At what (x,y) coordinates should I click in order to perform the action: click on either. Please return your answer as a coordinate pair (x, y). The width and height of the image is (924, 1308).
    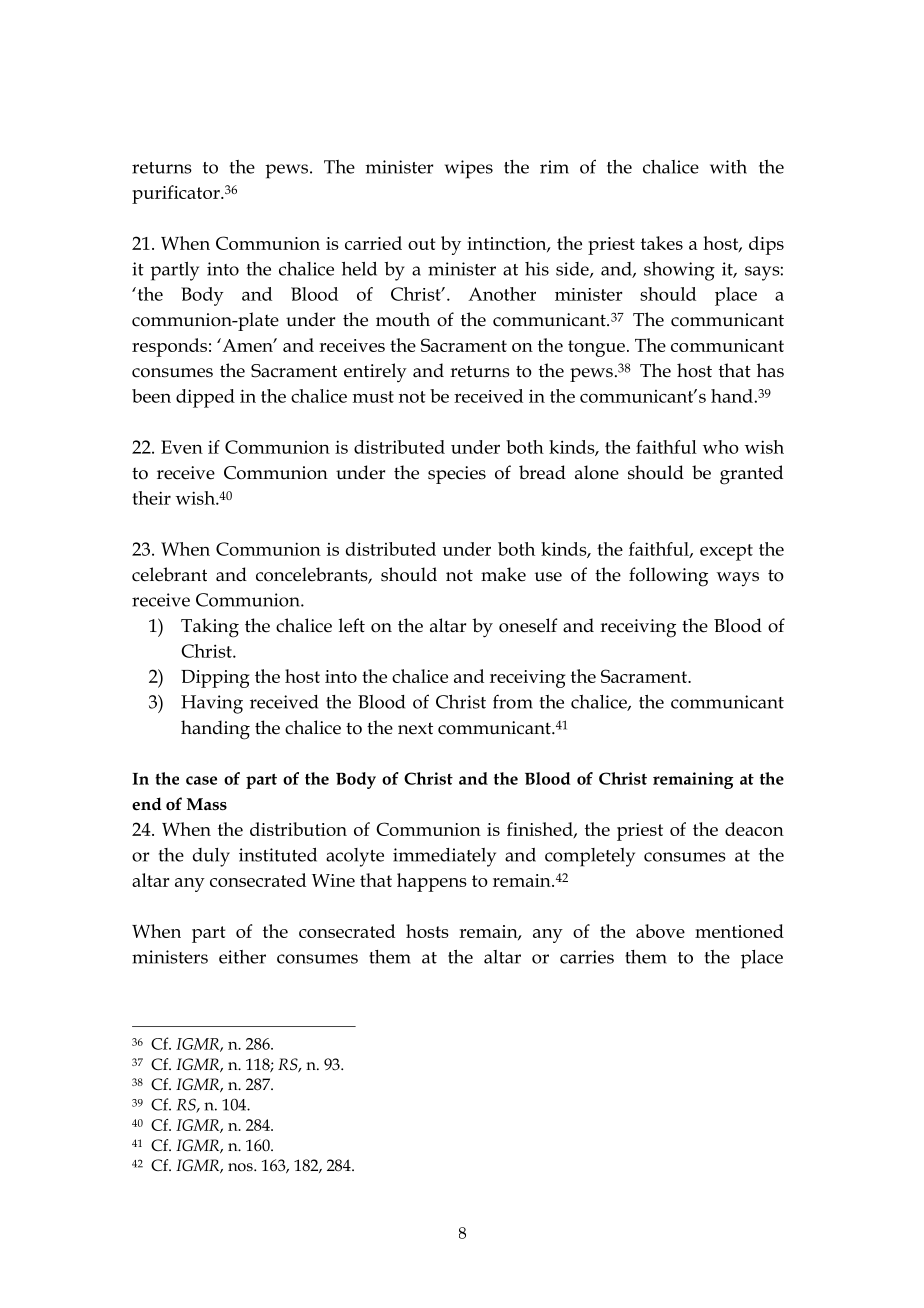
    Looking at the image, I should click on (242, 957).
